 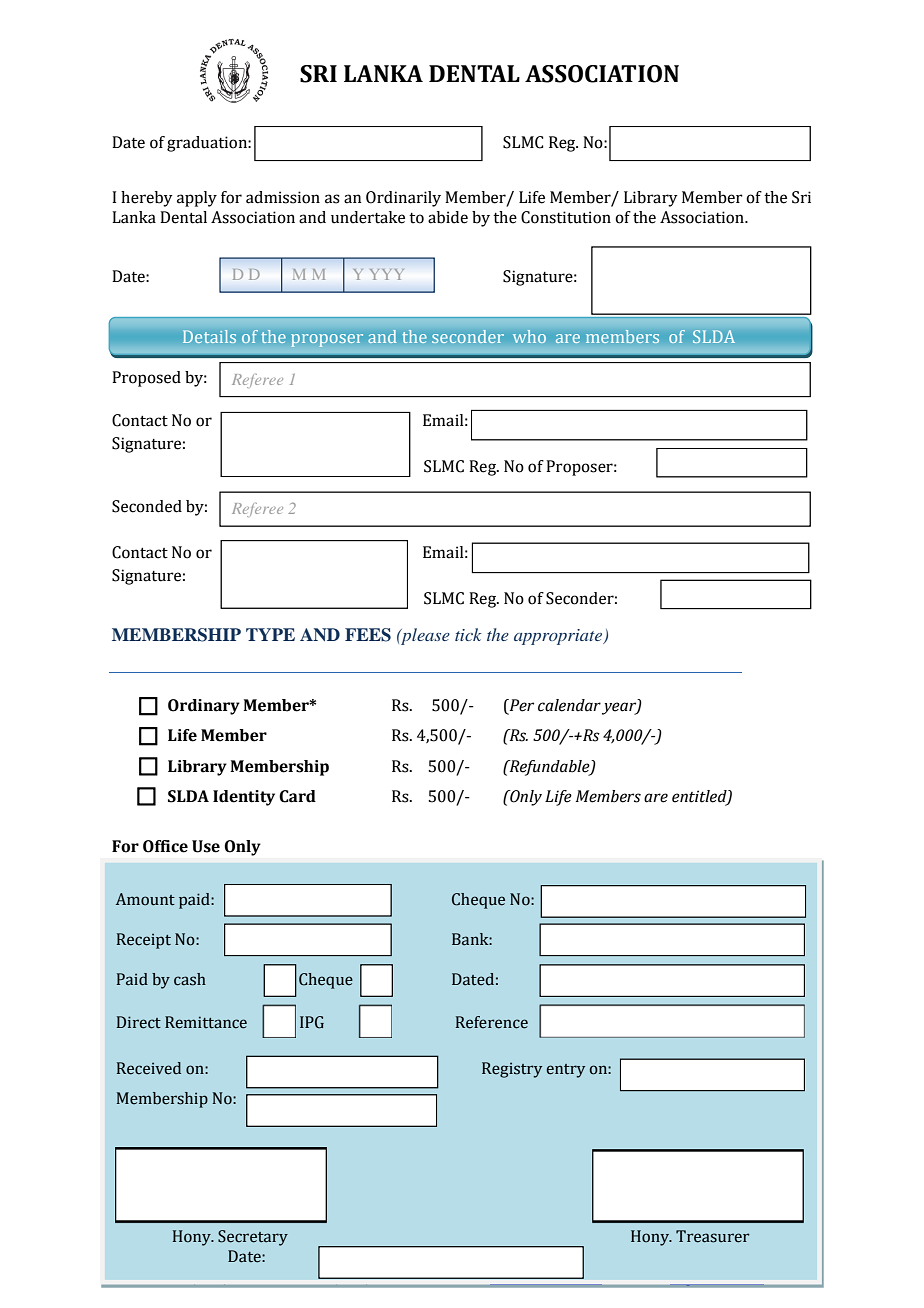 What do you see at coordinates (206, 846) in the page?
I see `Use` at bounding box center [206, 846].
